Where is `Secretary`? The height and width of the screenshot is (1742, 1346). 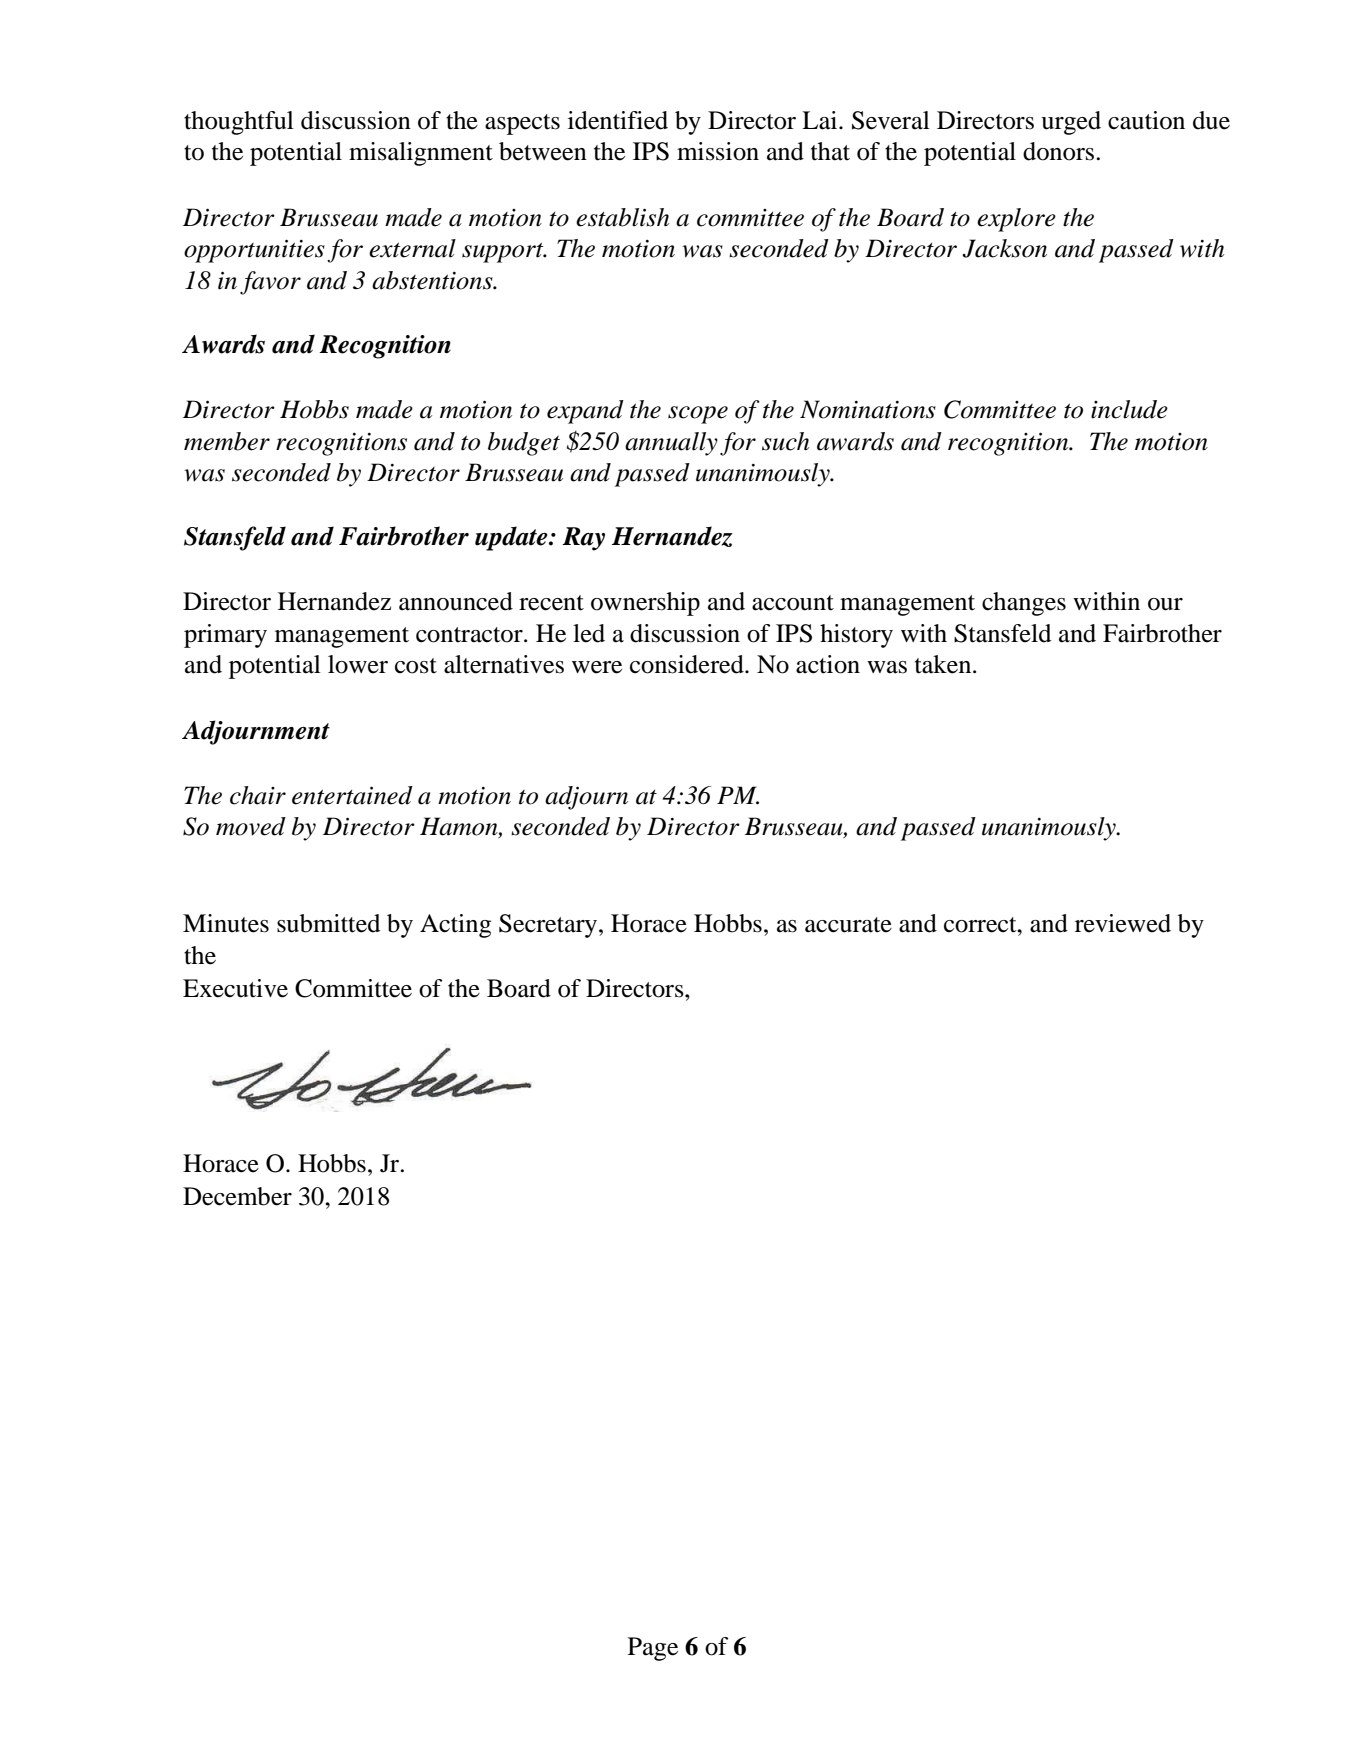
Secretary is located at coordinates (549, 926).
